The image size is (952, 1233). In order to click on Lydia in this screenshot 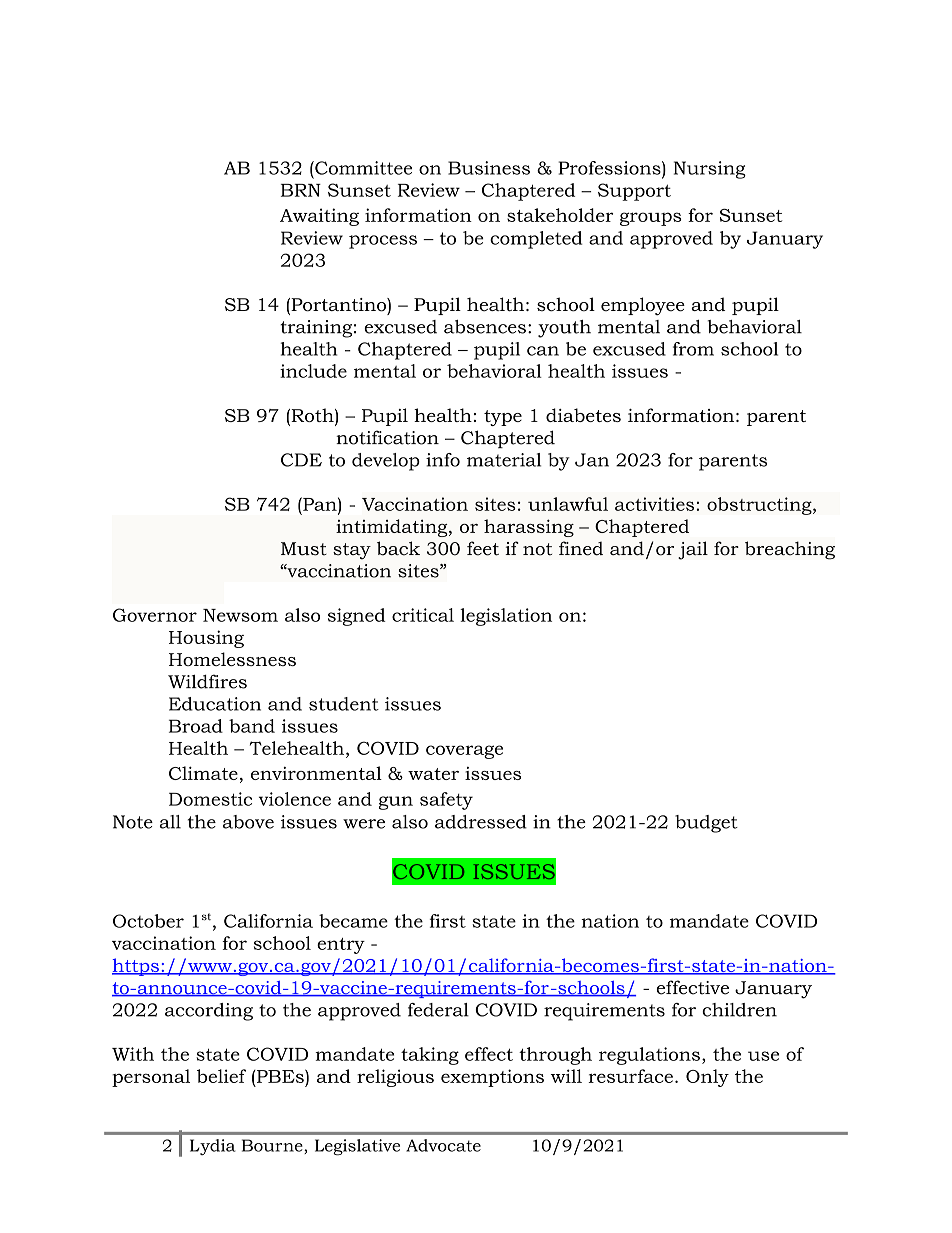, I will do `click(213, 1147)`.
